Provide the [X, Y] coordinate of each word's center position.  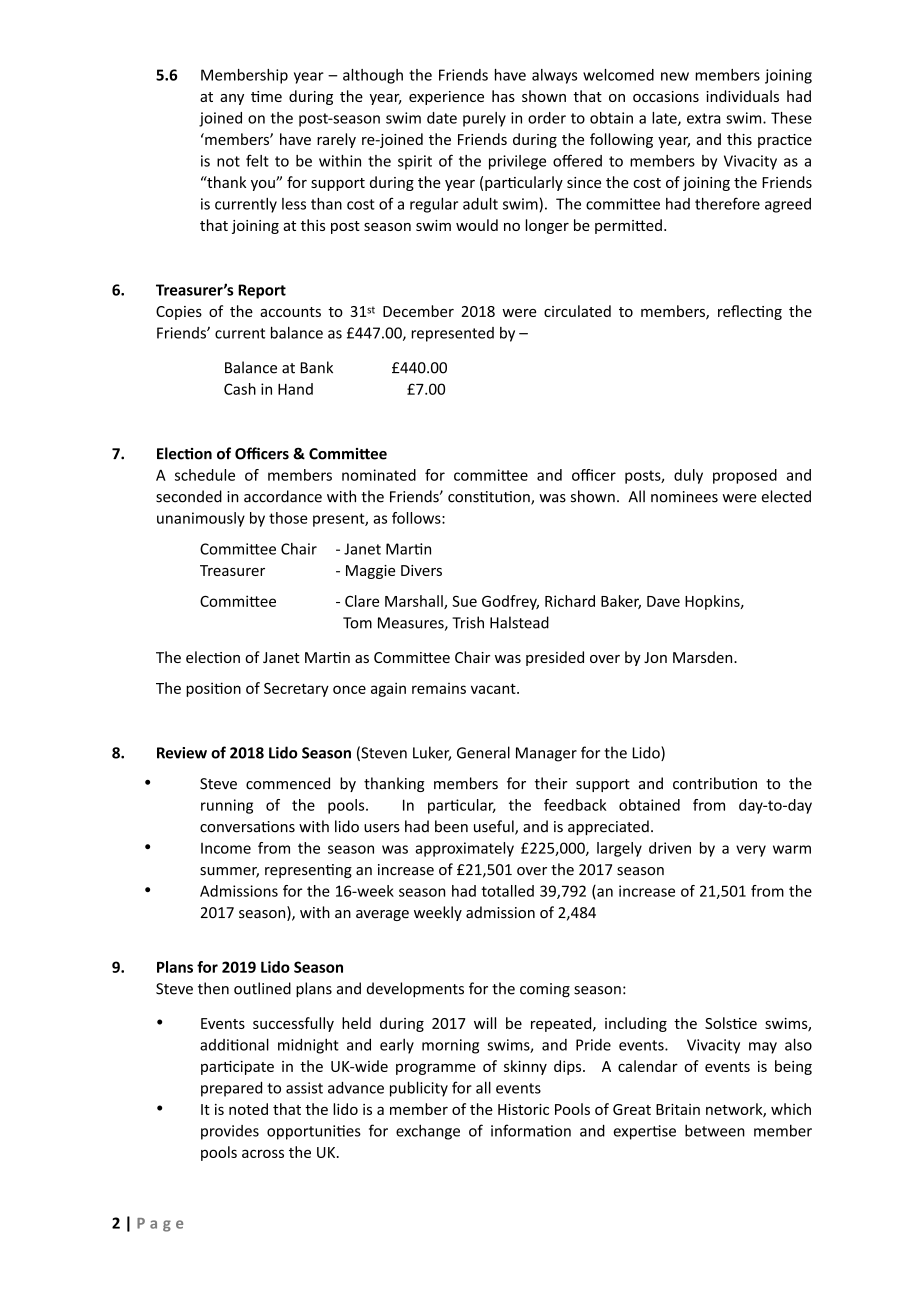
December [418, 311]
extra [704, 118]
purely [484, 119]
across [263, 1153]
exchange [428, 1132]
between [715, 1130]
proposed [745, 476]
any [232, 99]
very [751, 851]
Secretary [296, 690]
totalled [507, 891]
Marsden [704, 657]
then [213, 988]
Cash [240, 389]
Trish [468, 622]
